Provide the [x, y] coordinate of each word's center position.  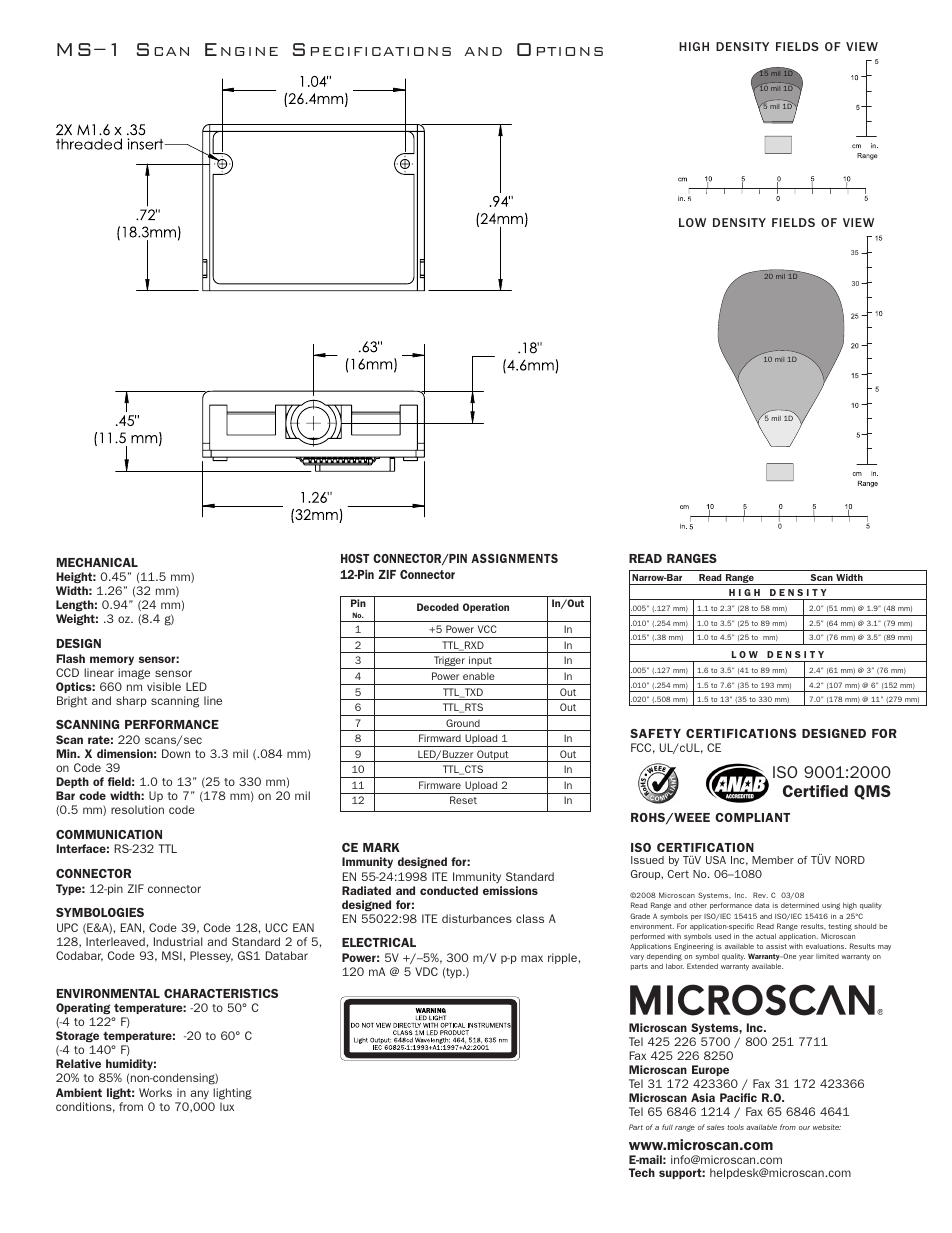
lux [227, 1106]
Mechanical [97, 562]
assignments [514, 558]
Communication [109, 834]
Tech [642, 1172]
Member [773, 860]
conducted [449, 890]
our [804, 1128]
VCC [487, 629]
